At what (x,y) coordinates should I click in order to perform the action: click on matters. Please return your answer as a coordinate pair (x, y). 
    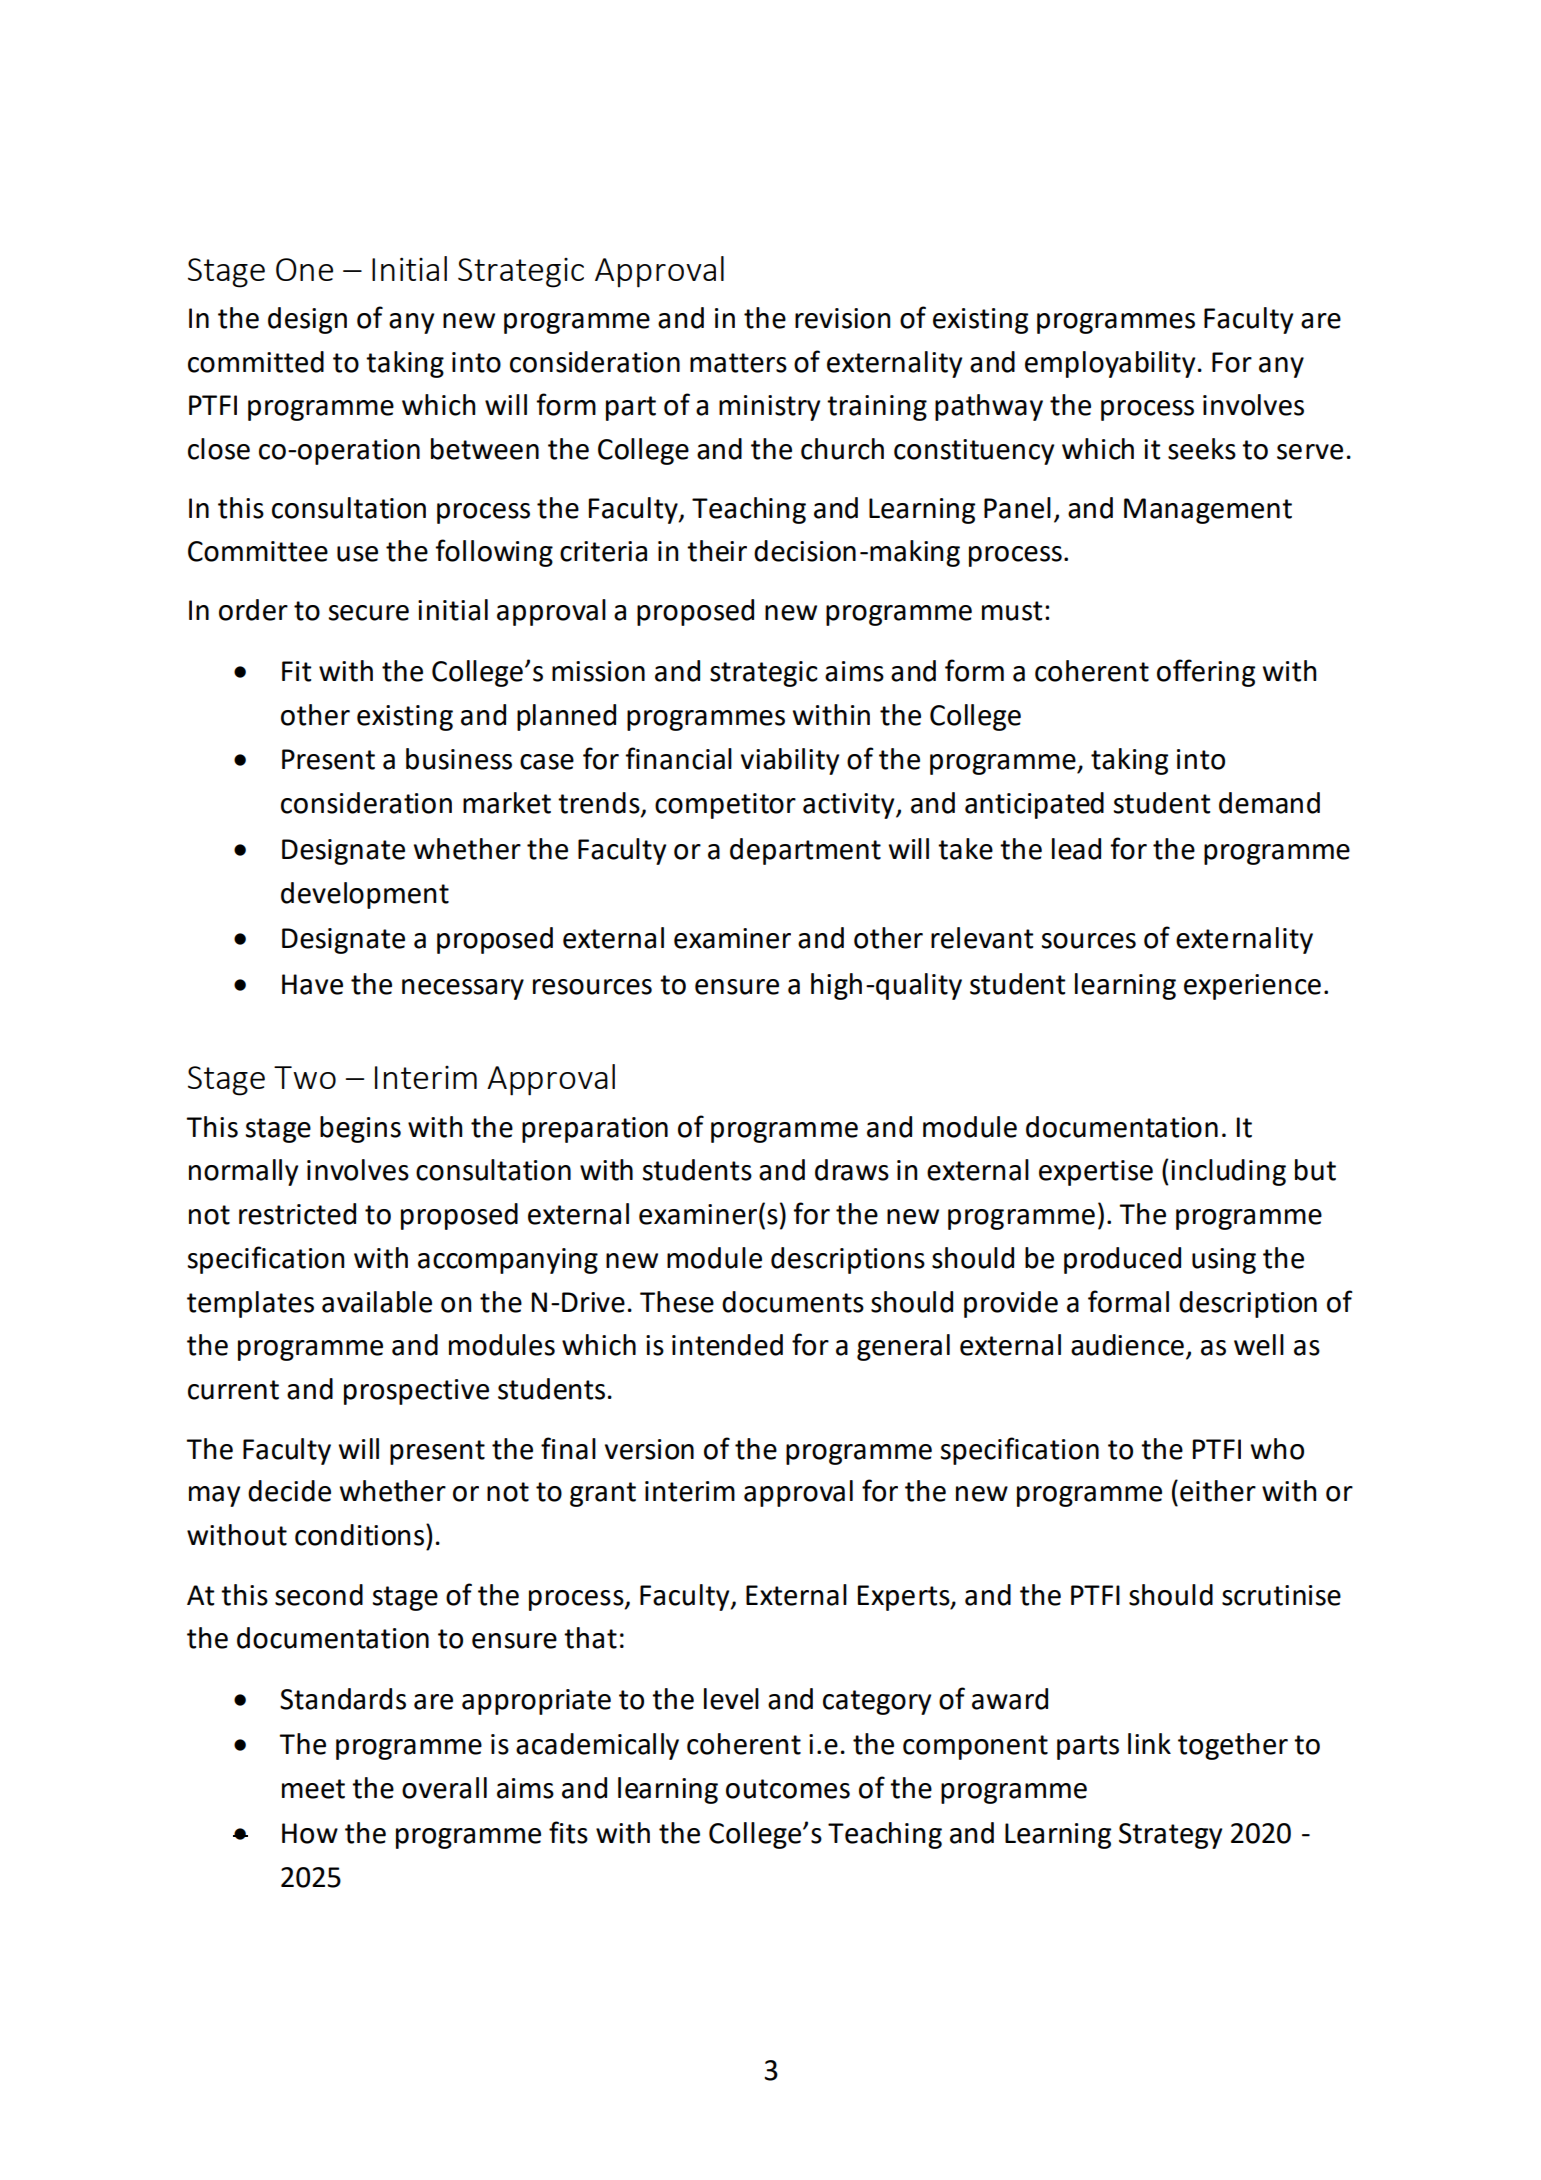
    Looking at the image, I should click on (738, 363).
